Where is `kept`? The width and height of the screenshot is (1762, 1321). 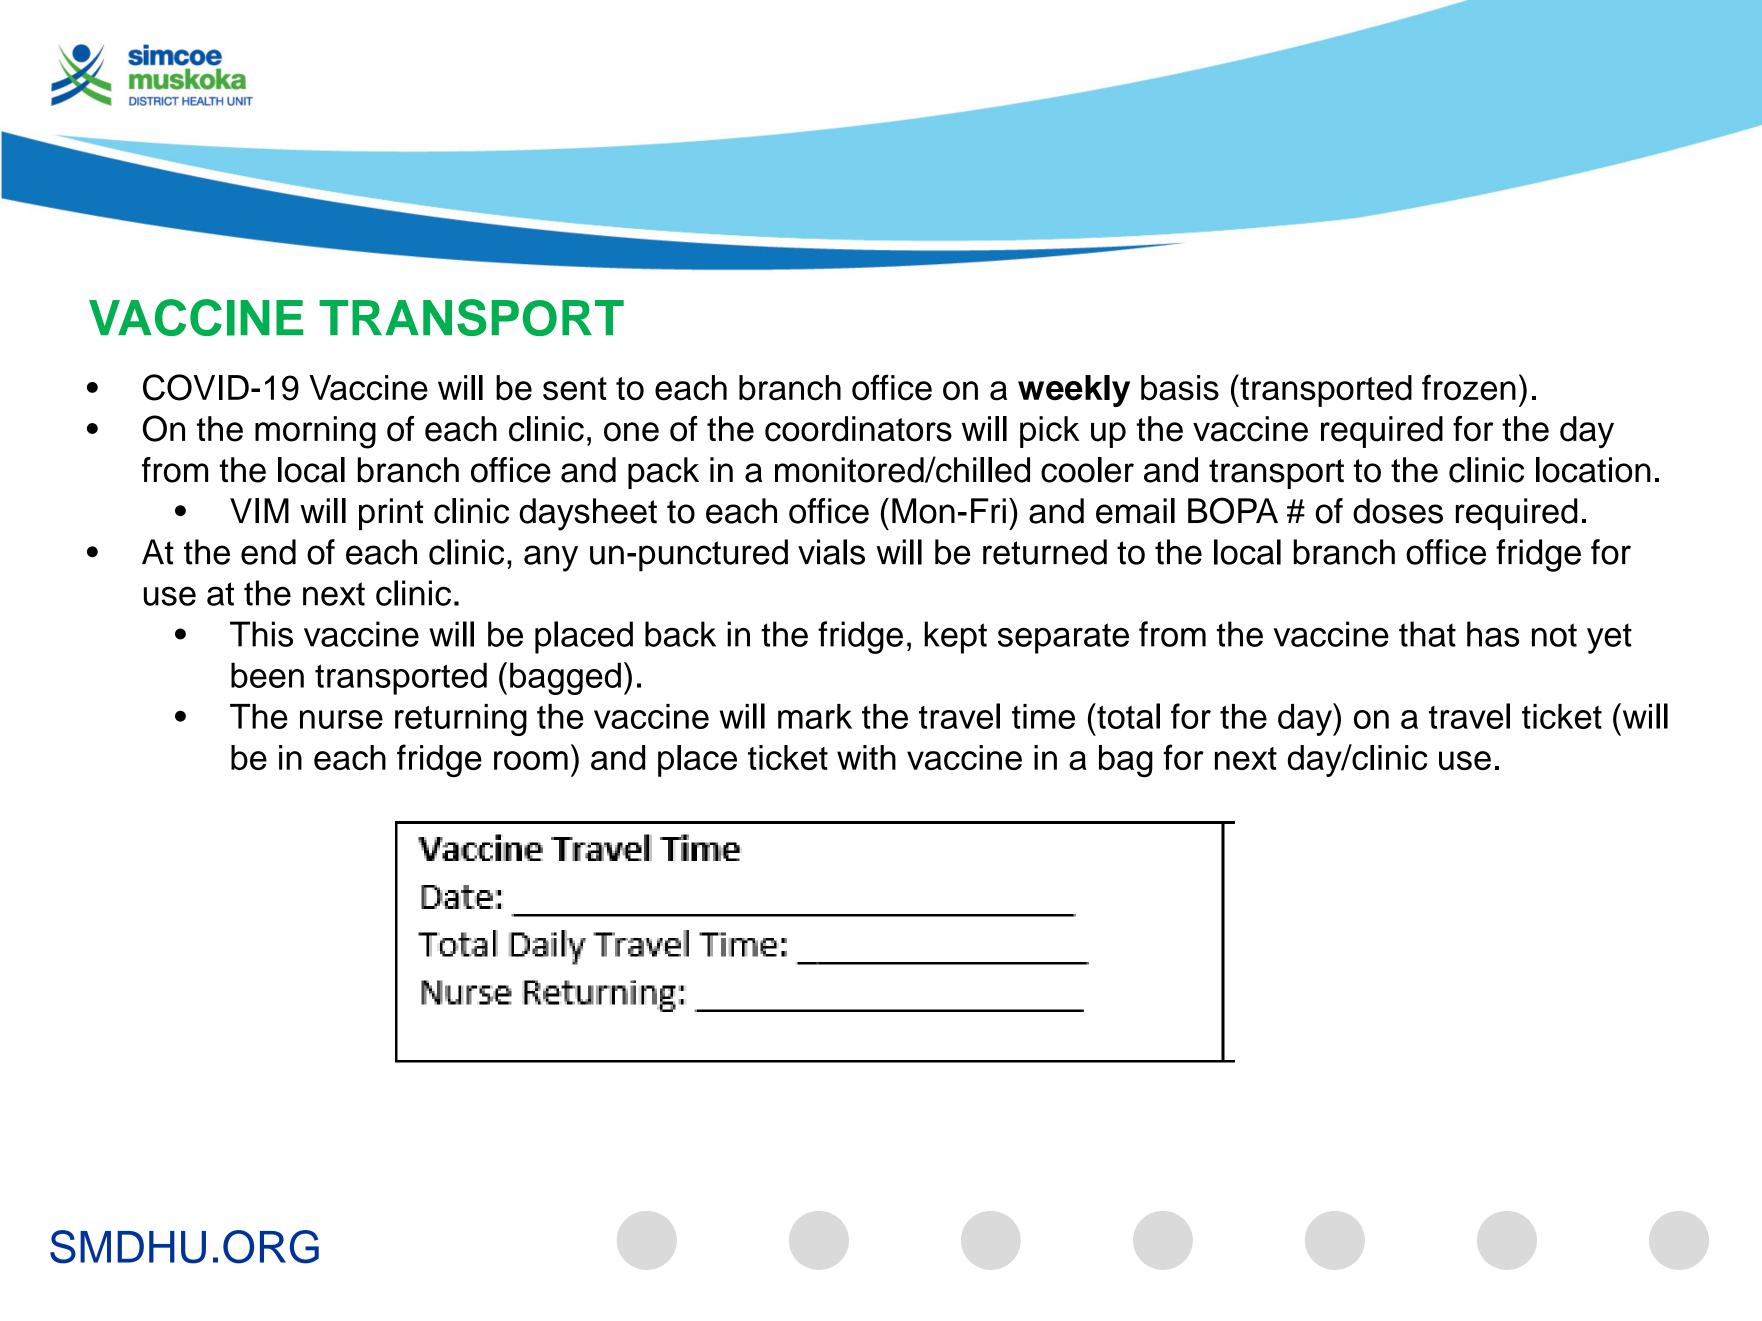 kept is located at coordinates (955, 637).
